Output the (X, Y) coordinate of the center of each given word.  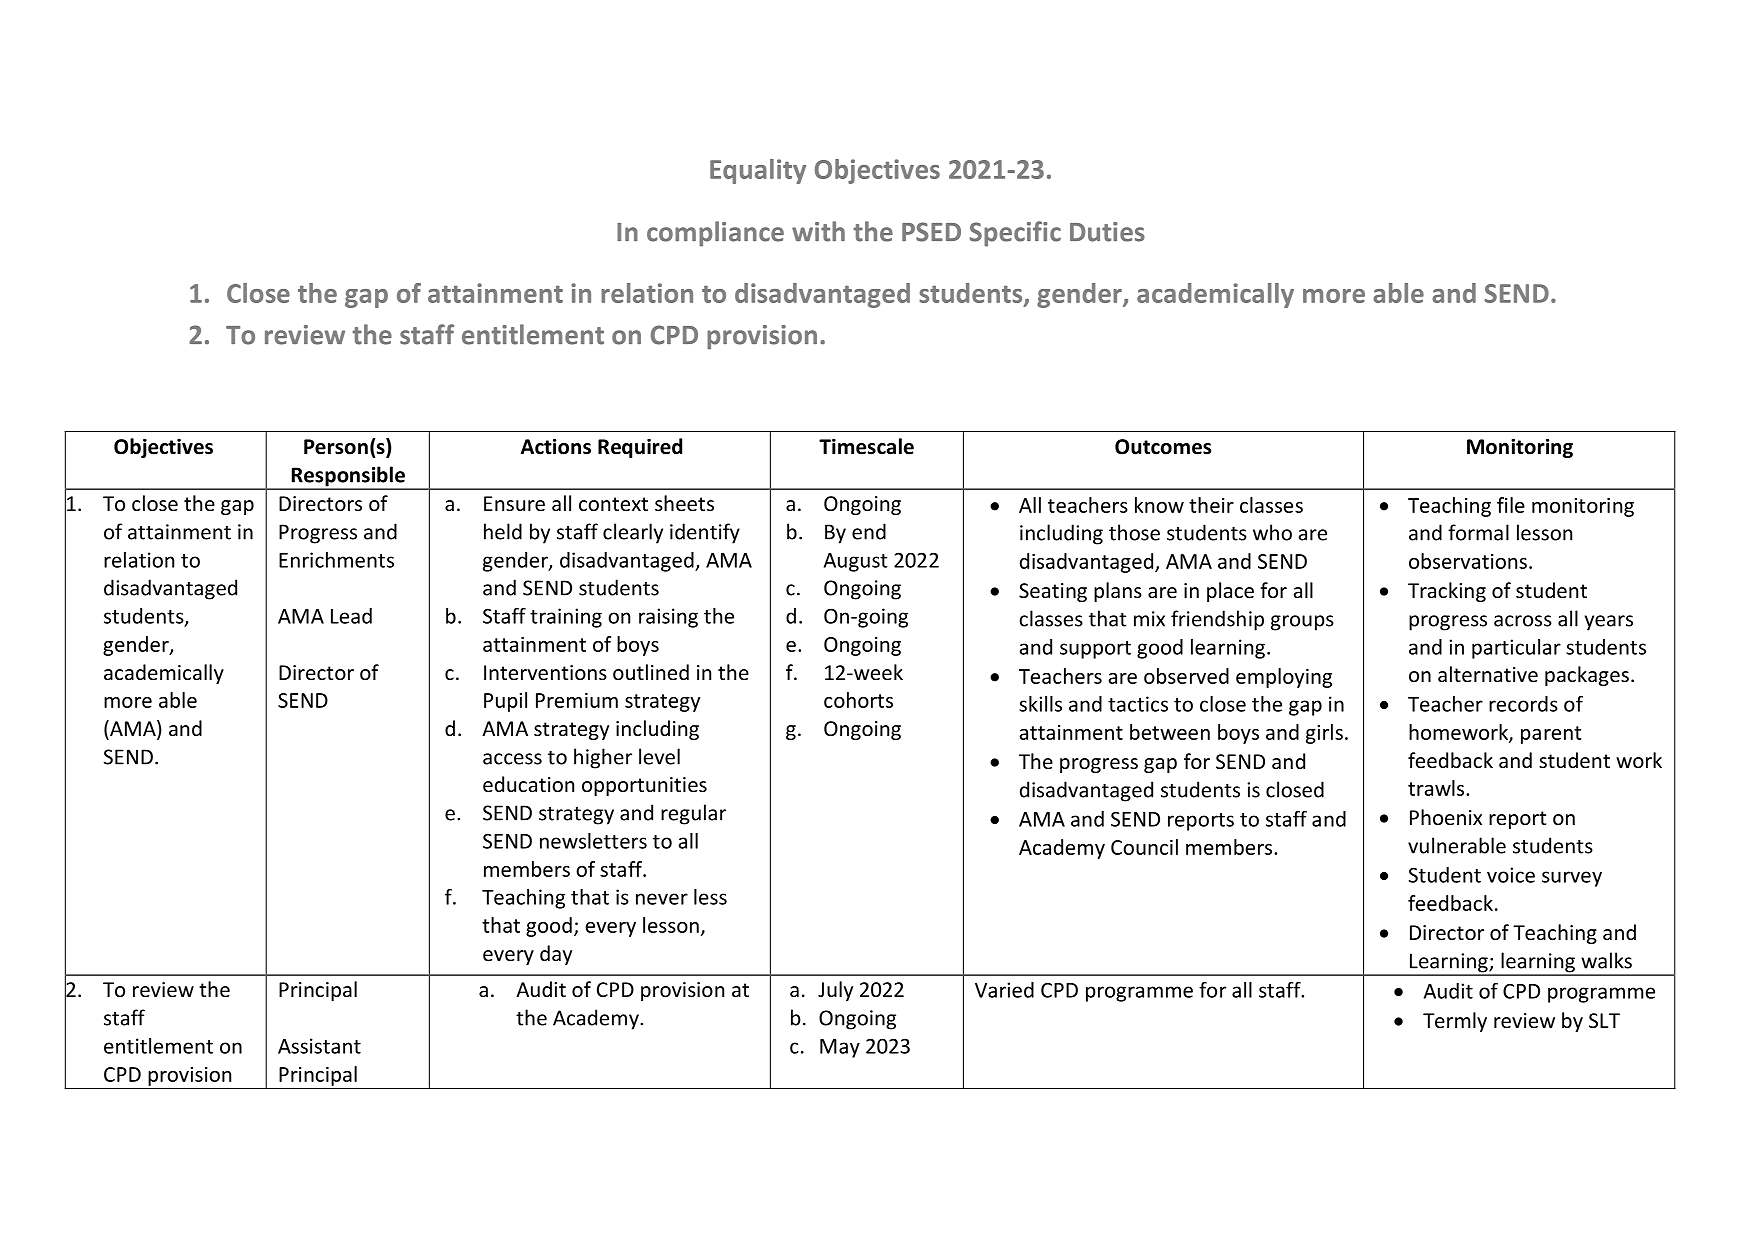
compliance (715, 234)
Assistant (319, 1046)
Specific (1015, 234)
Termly (1455, 1022)
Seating (1053, 592)
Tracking (1447, 592)
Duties (1107, 232)
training (566, 618)
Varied (1004, 990)
